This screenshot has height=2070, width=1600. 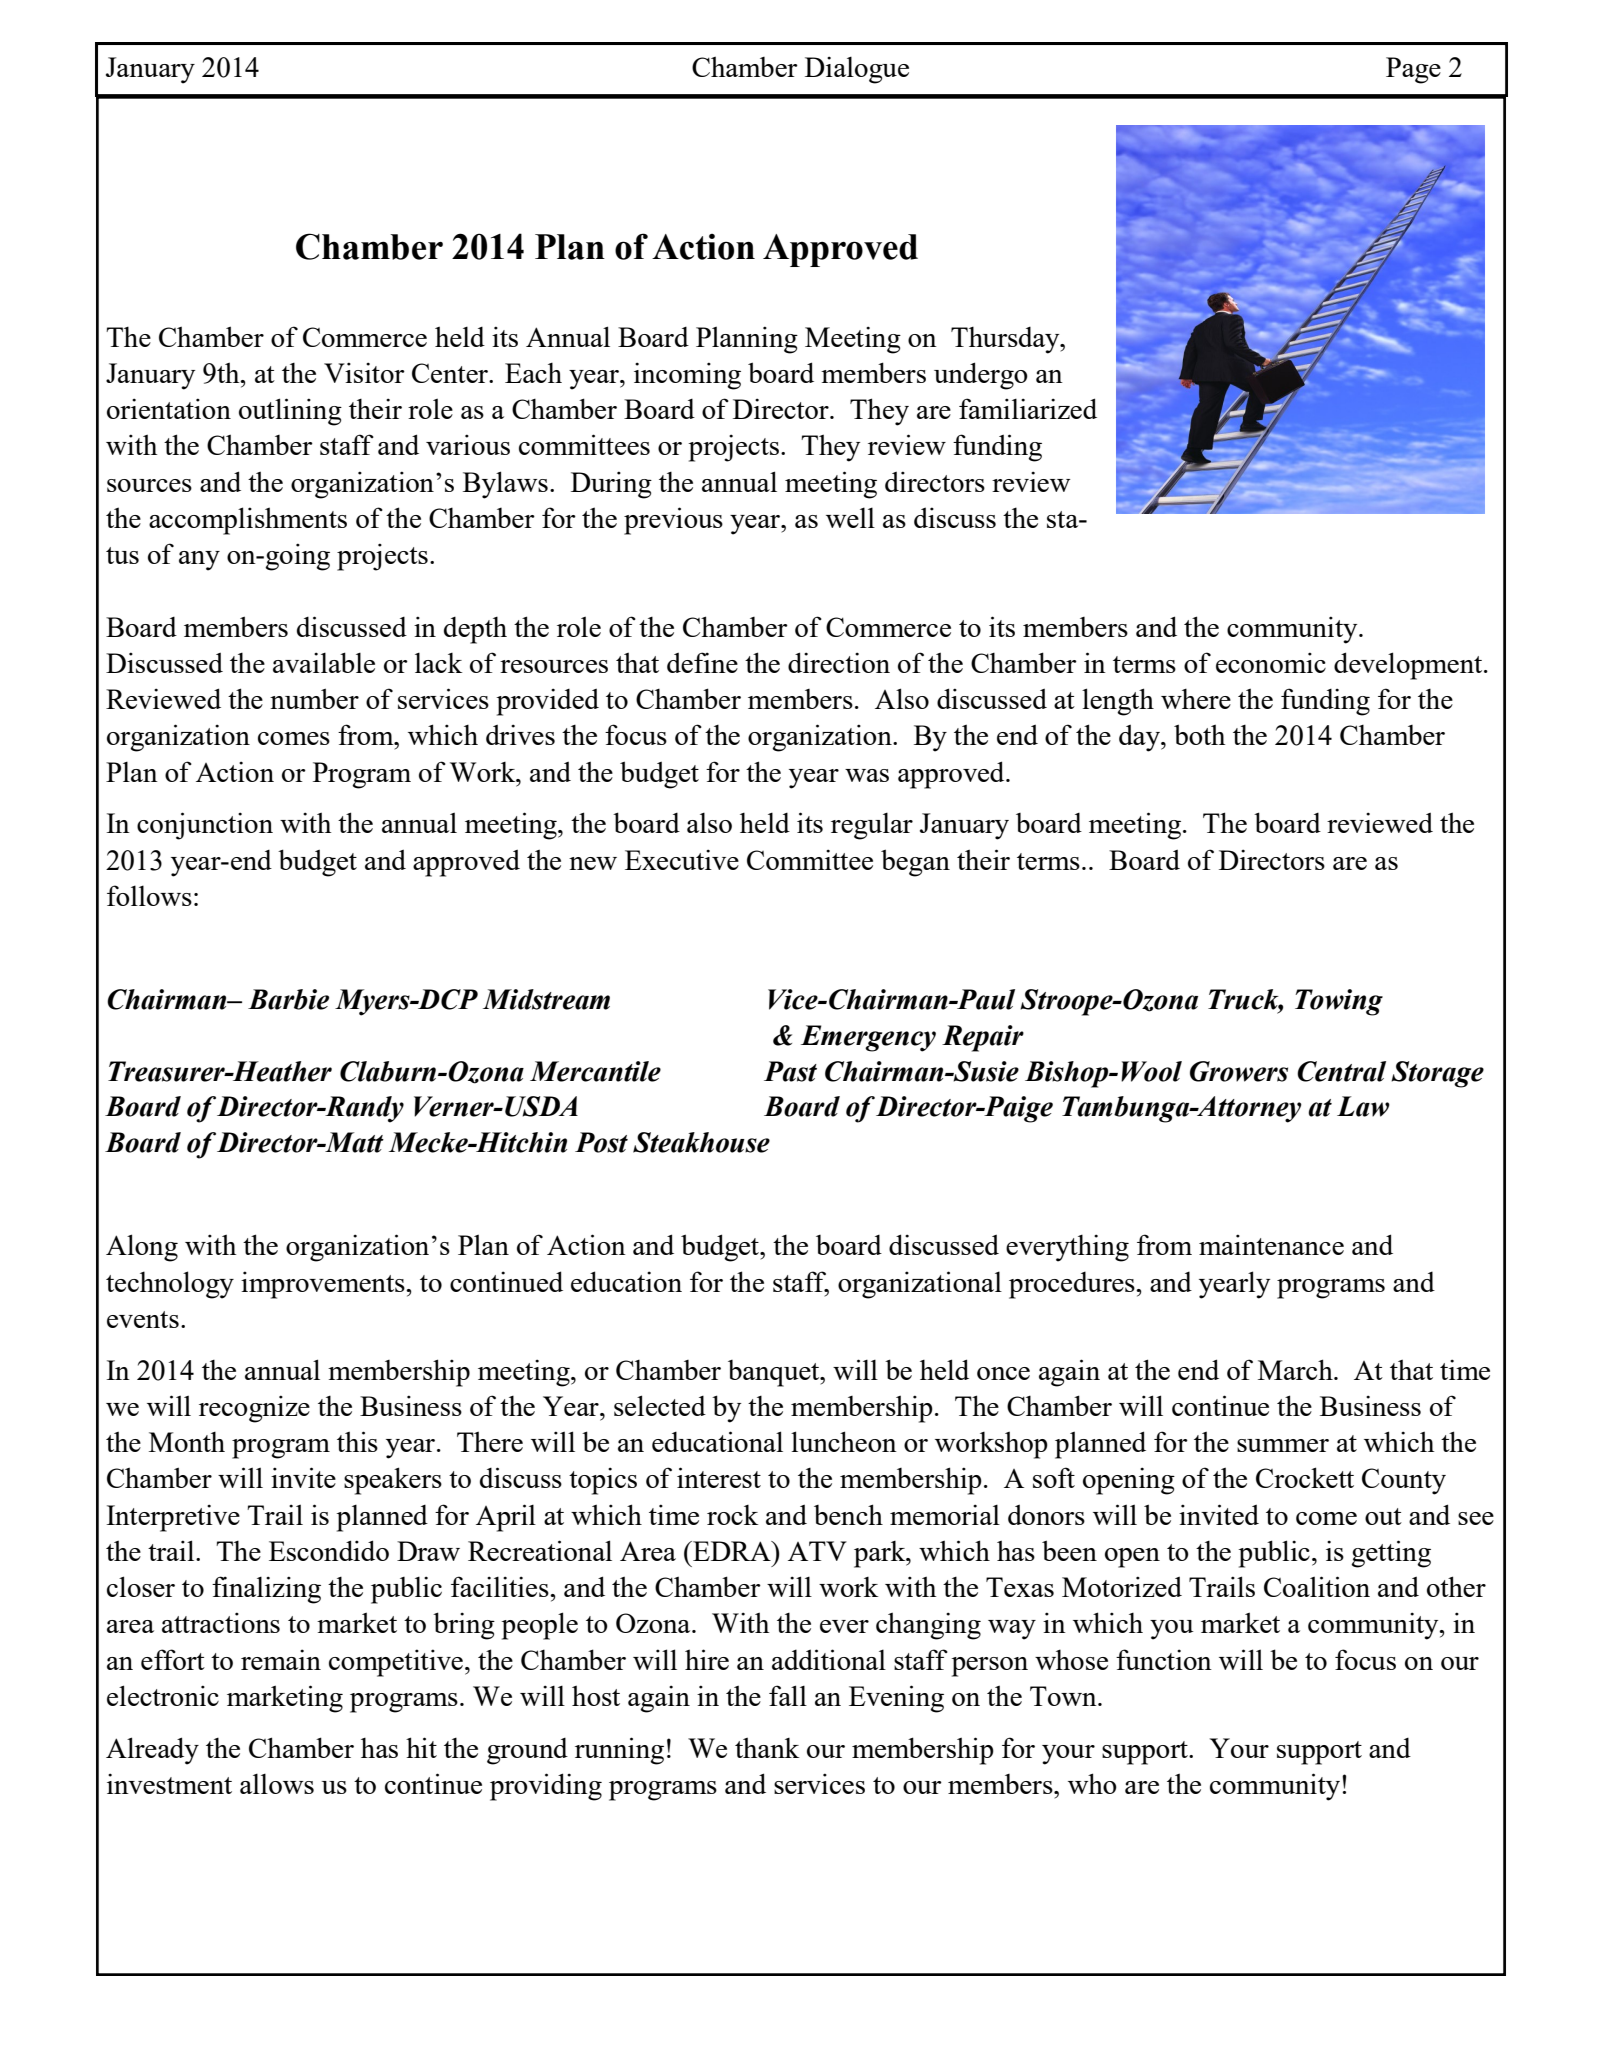 What do you see at coordinates (324, 1285) in the screenshot?
I see `improvements` at bounding box center [324, 1285].
